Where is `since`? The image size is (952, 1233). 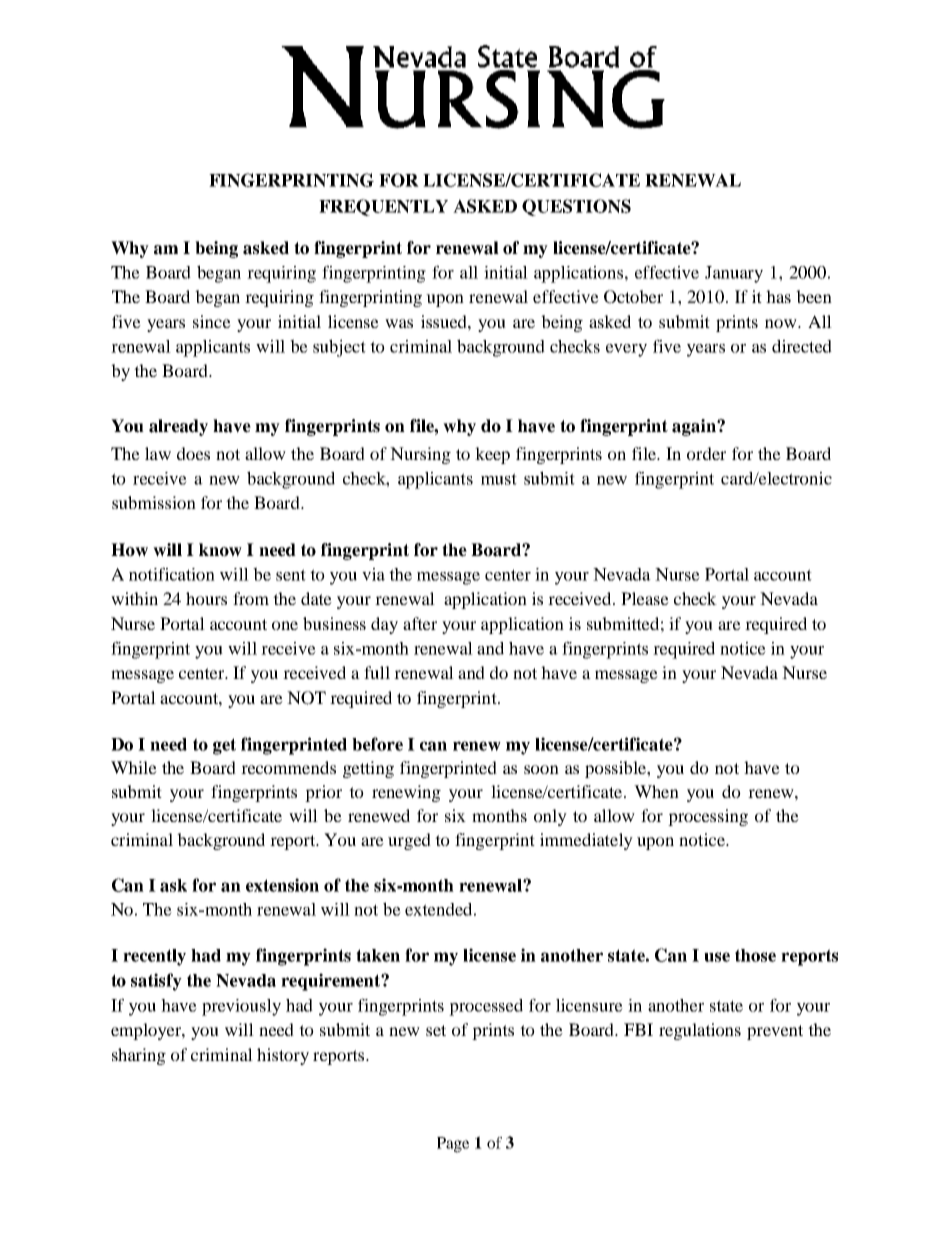
since is located at coordinates (212, 321).
